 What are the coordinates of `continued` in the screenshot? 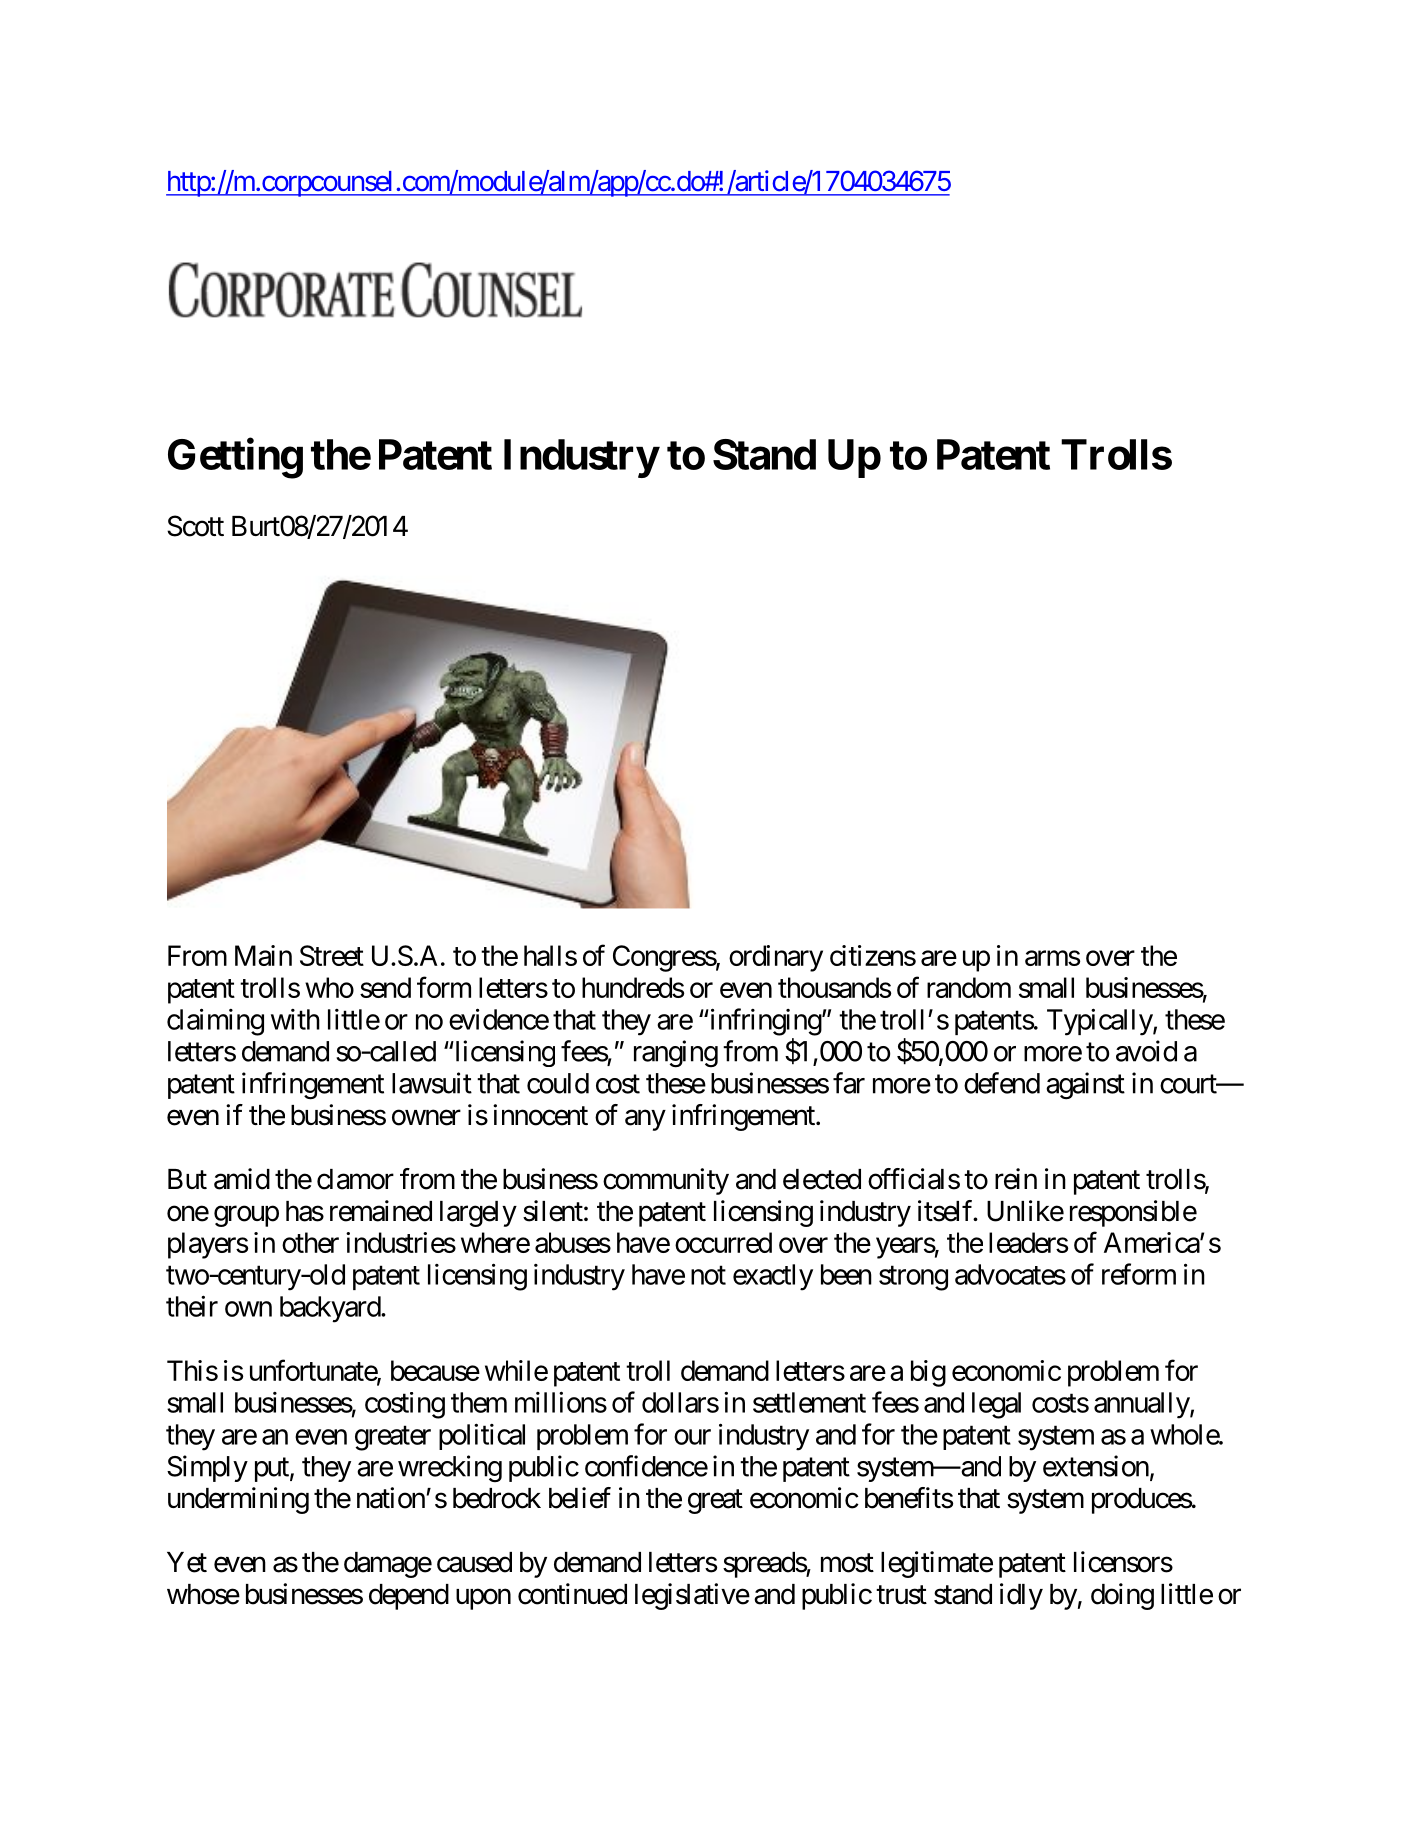 It's located at (572, 1594).
